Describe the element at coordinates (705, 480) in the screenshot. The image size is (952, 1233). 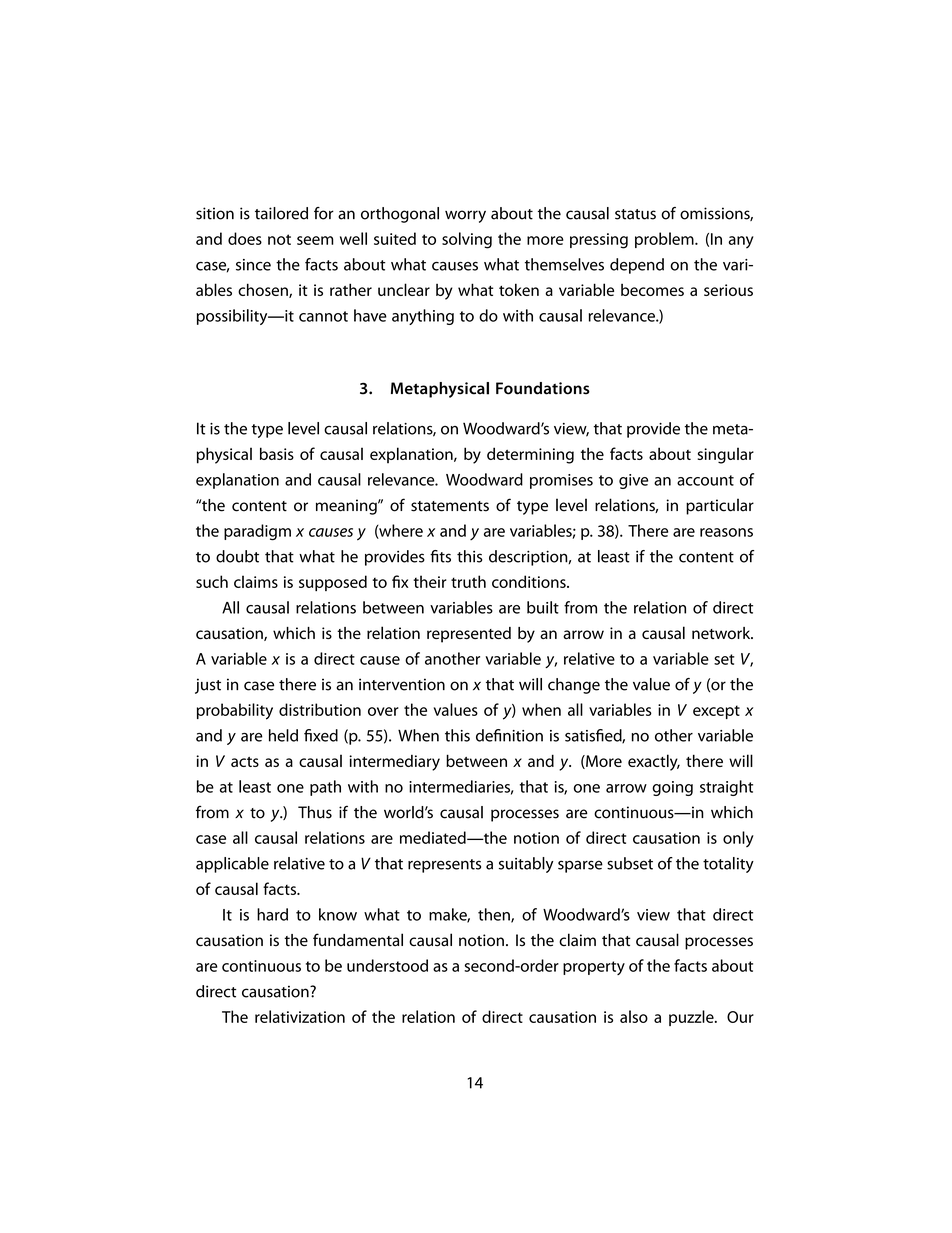
I see `account` at that location.
